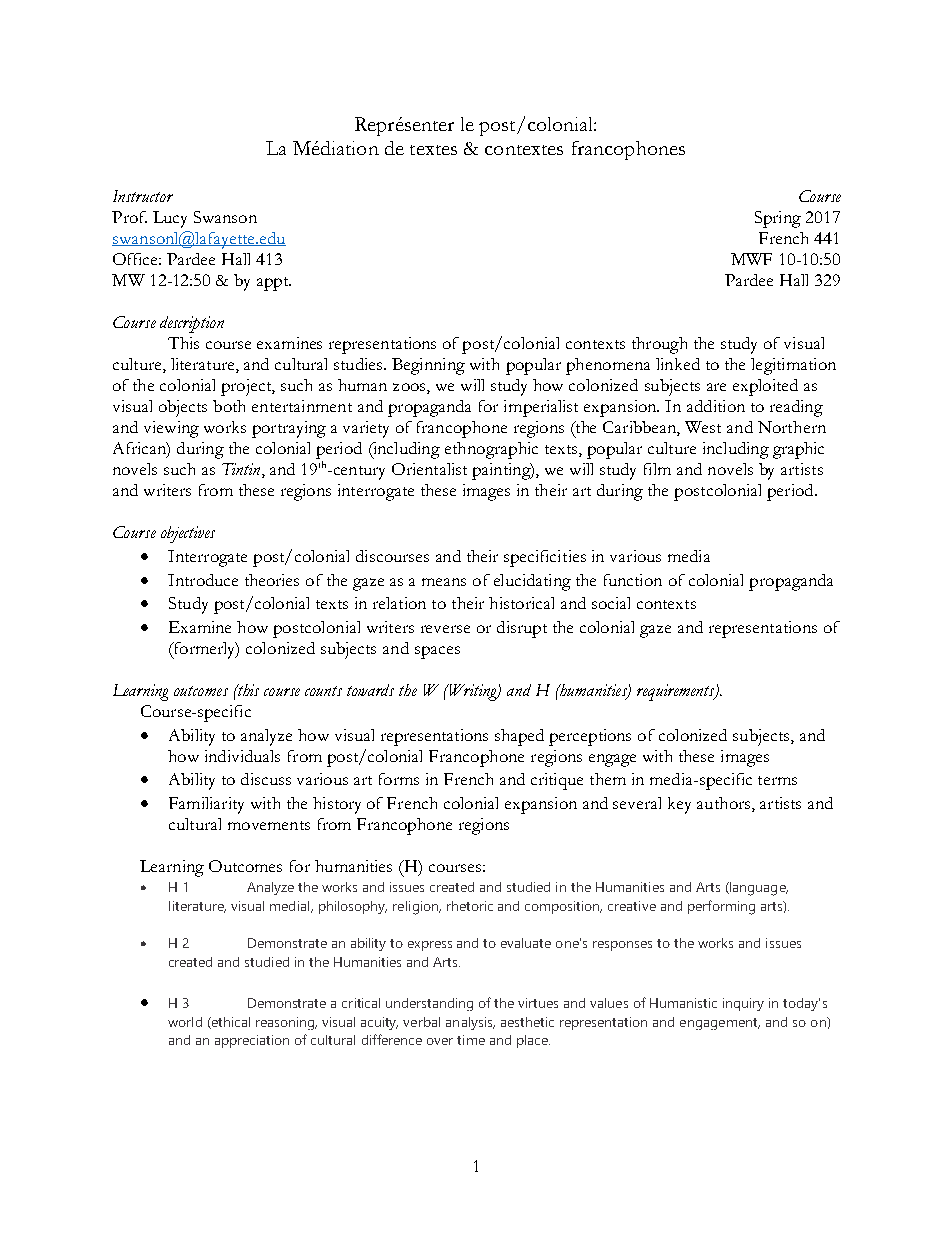 Image resolution: width=952 pixels, height=1233 pixels. Describe the element at coordinates (428, 366) in the screenshot. I see `Beginning` at that location.
